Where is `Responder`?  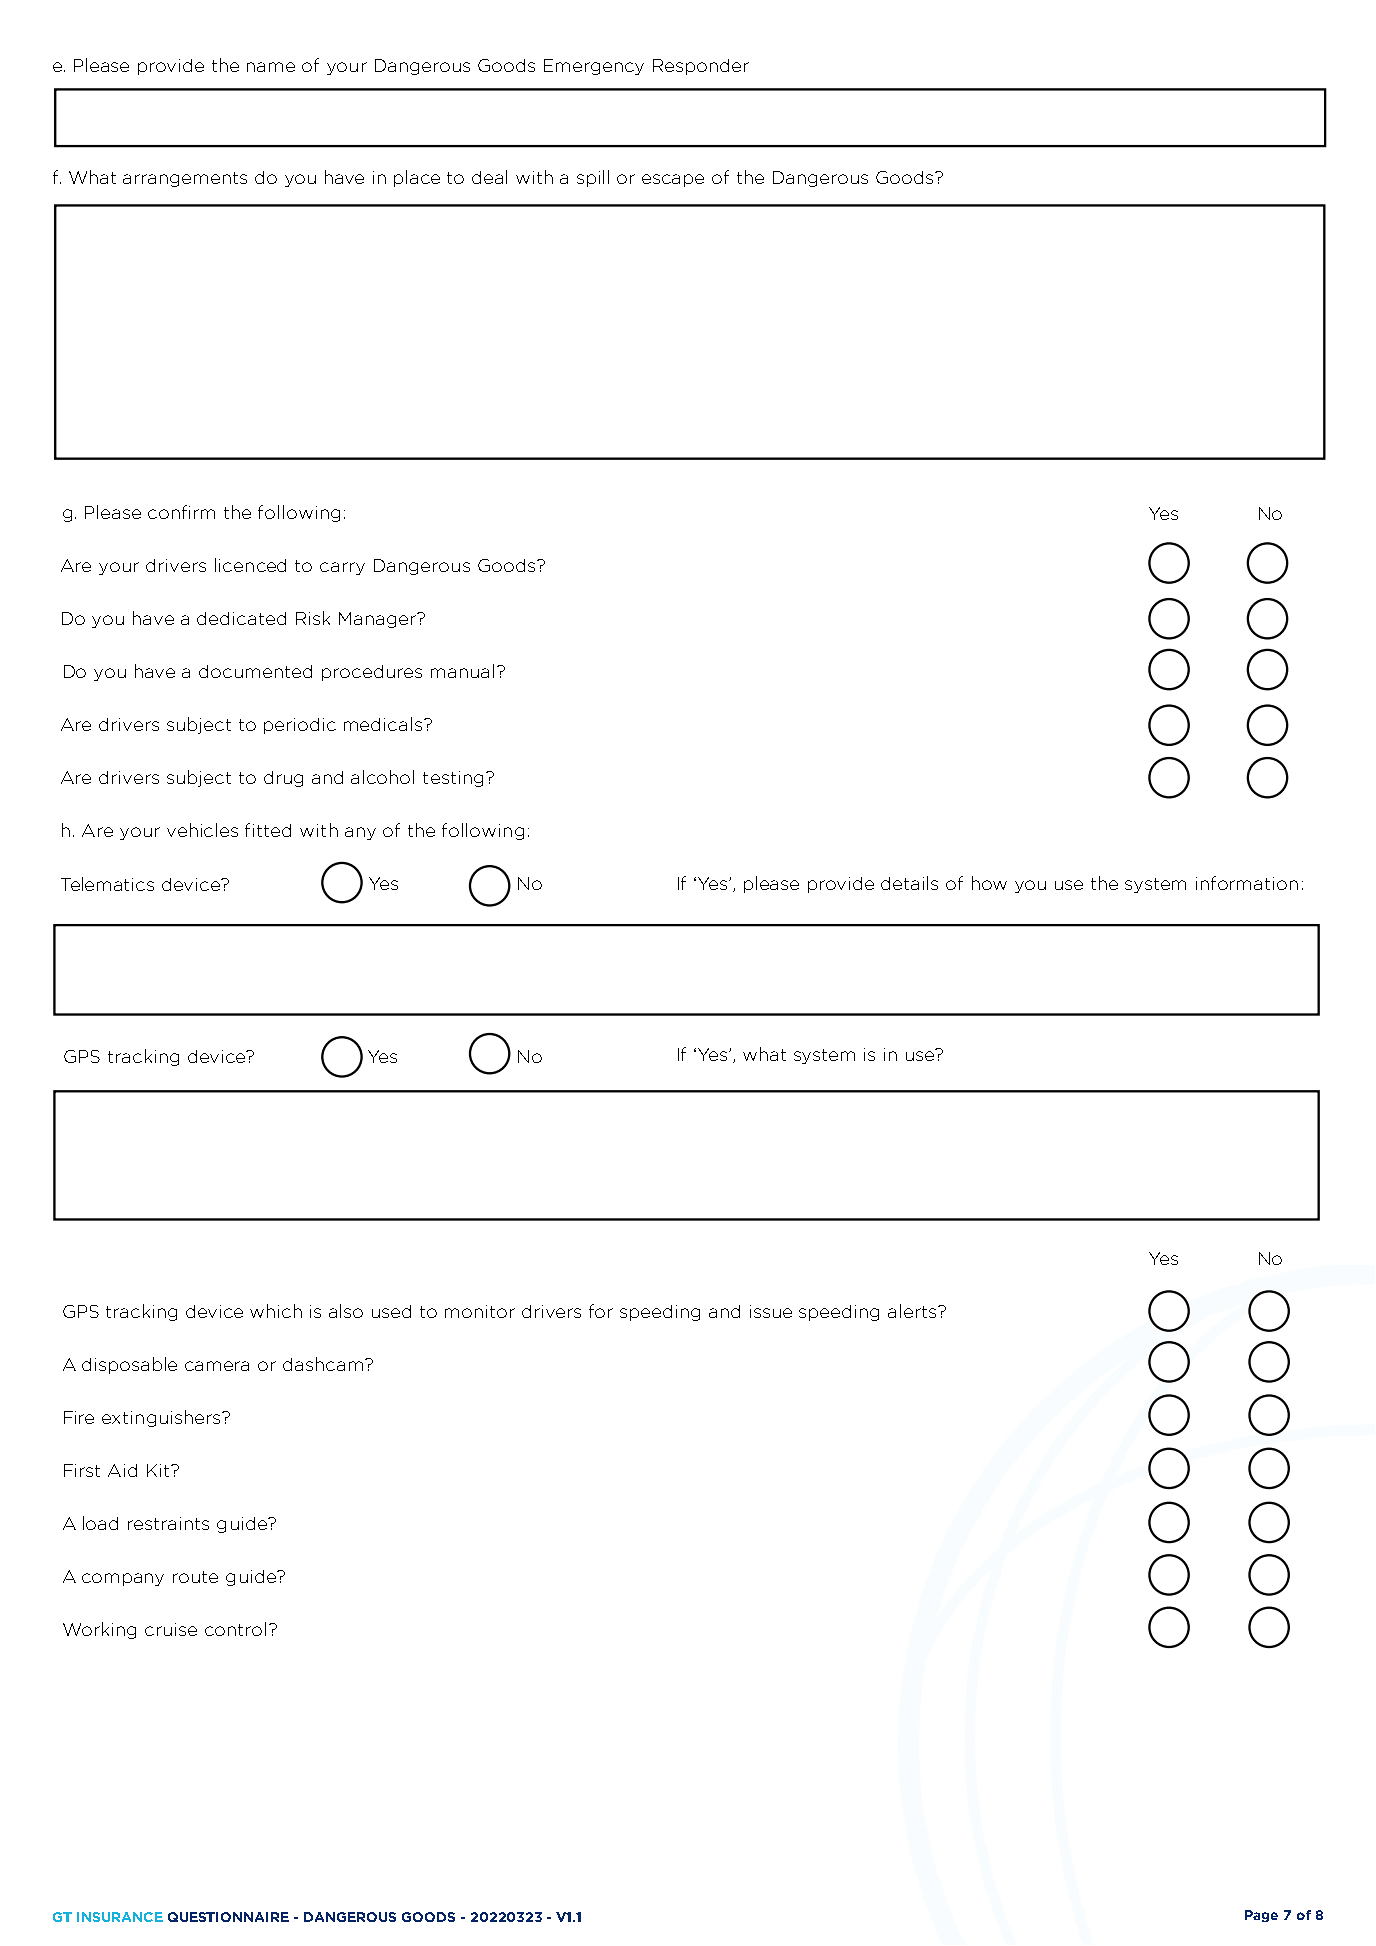
Responder is located at coordinates (701, 67).
